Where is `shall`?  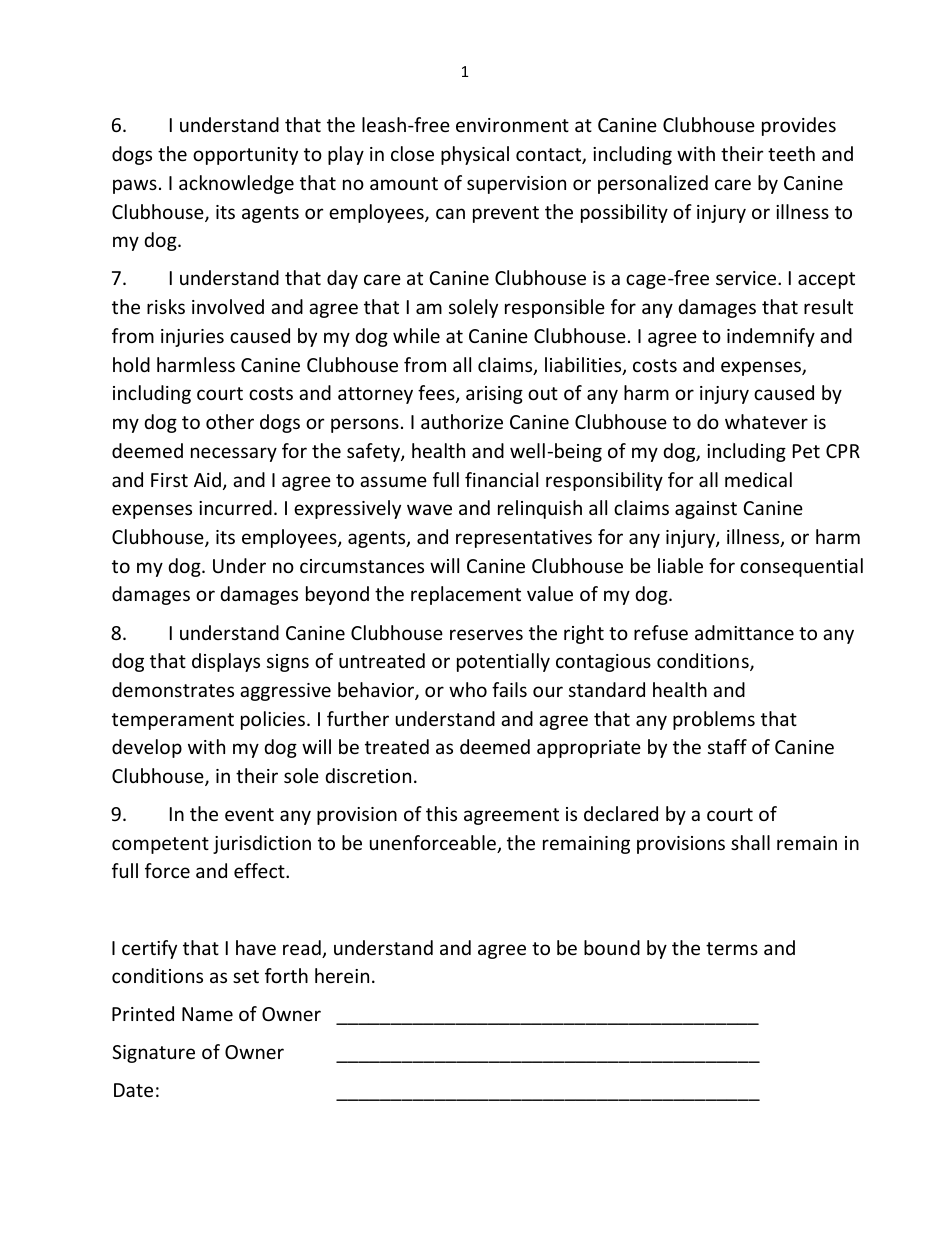 shall is located at coordinates (750, 842).
